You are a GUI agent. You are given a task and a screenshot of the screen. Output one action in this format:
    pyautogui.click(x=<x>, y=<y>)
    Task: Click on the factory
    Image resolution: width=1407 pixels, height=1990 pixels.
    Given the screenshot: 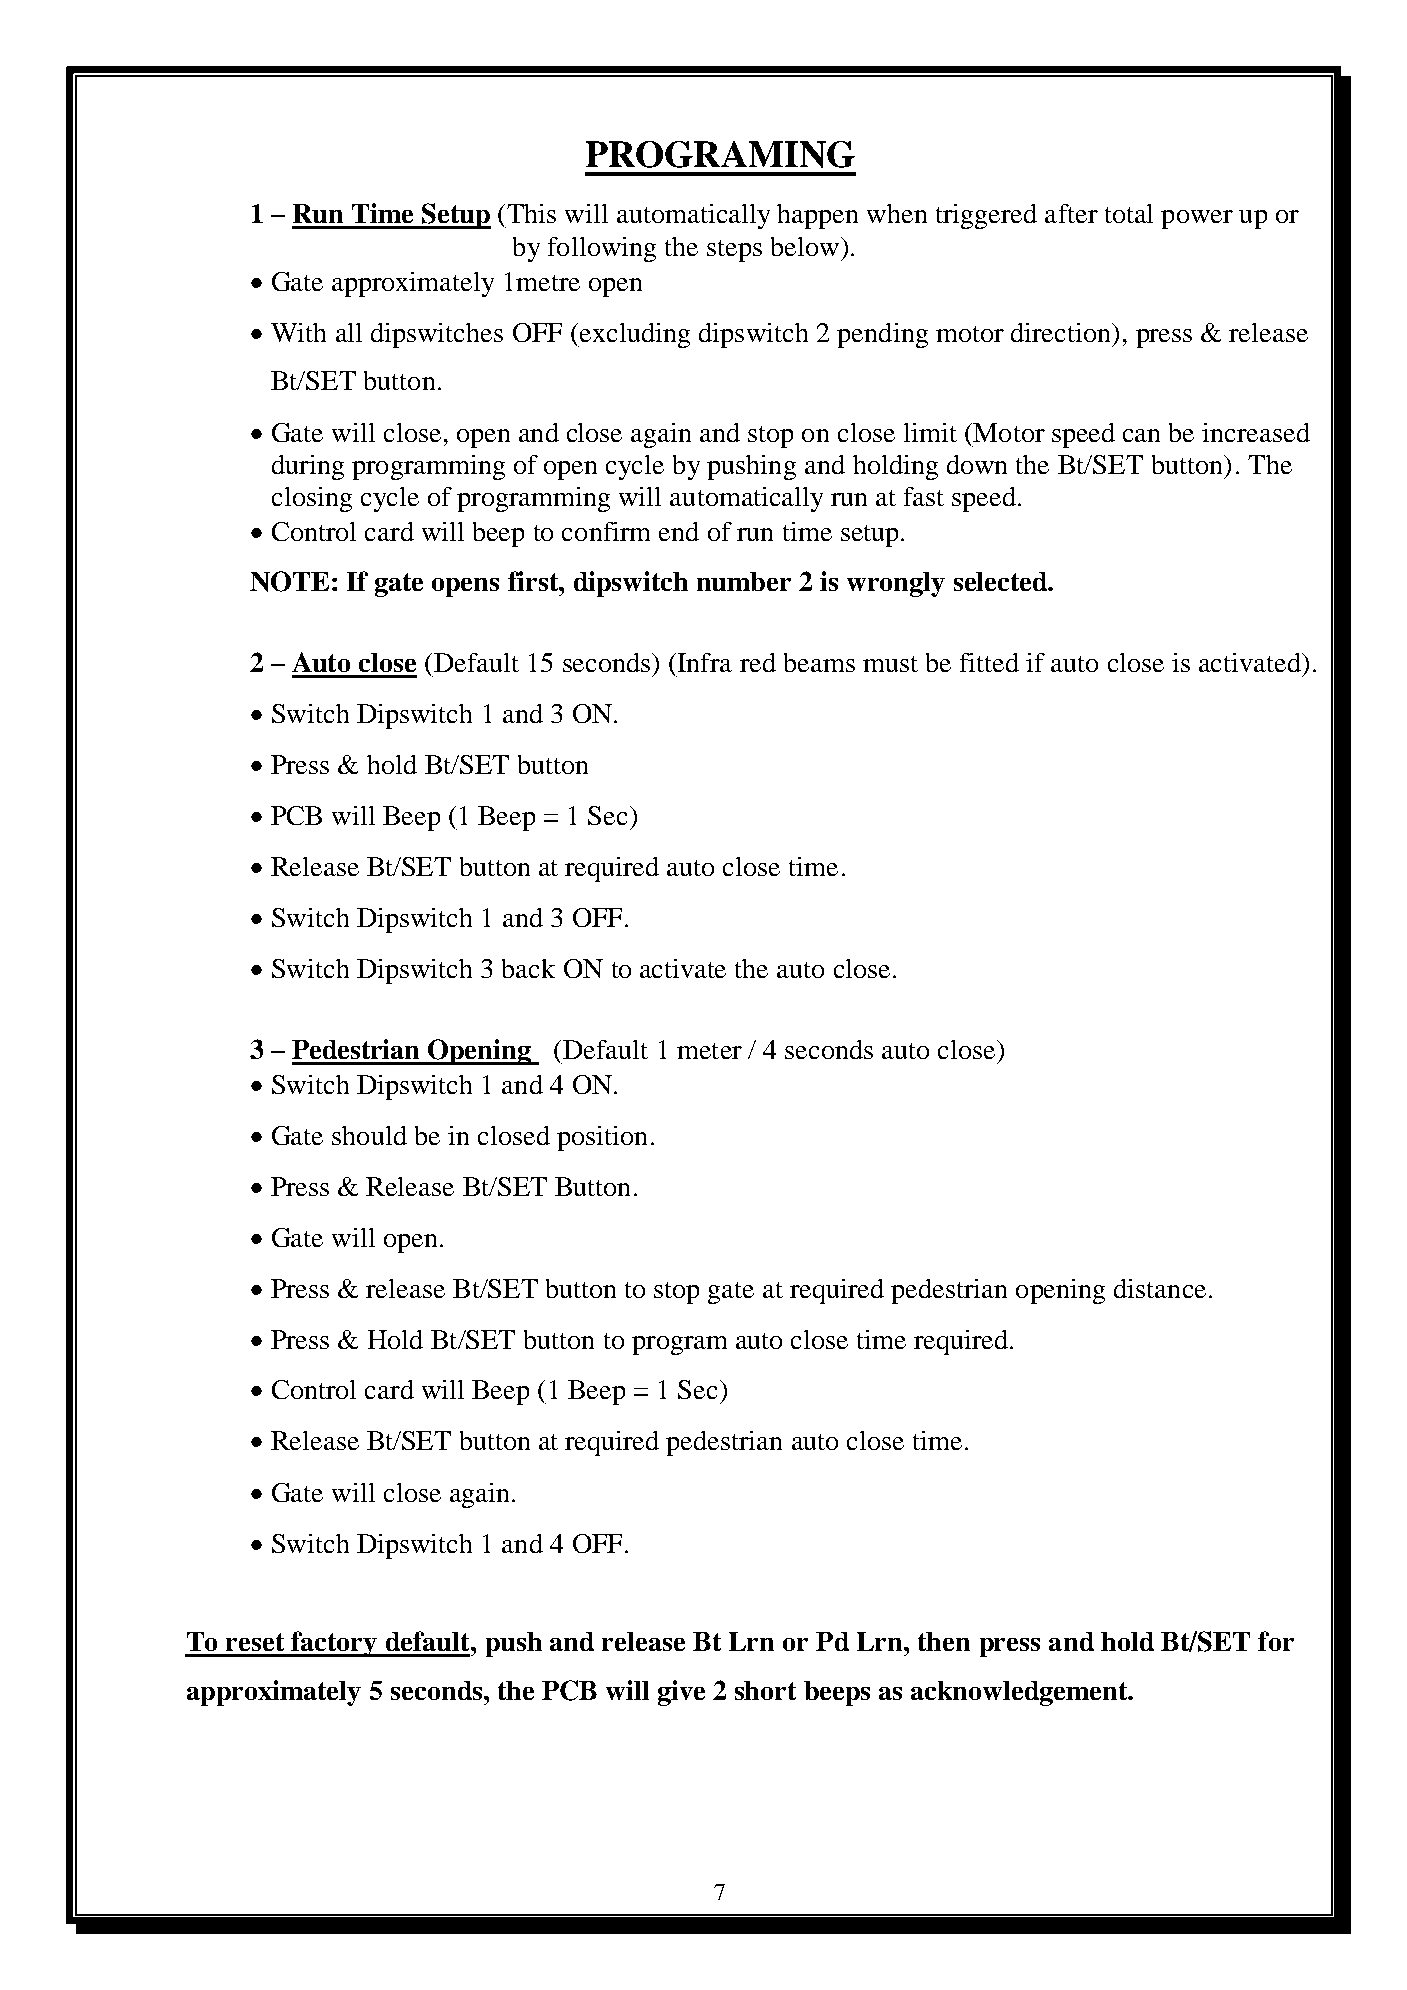 What is the action you would take?
    pyautogui.click(x=334, y=1644)
